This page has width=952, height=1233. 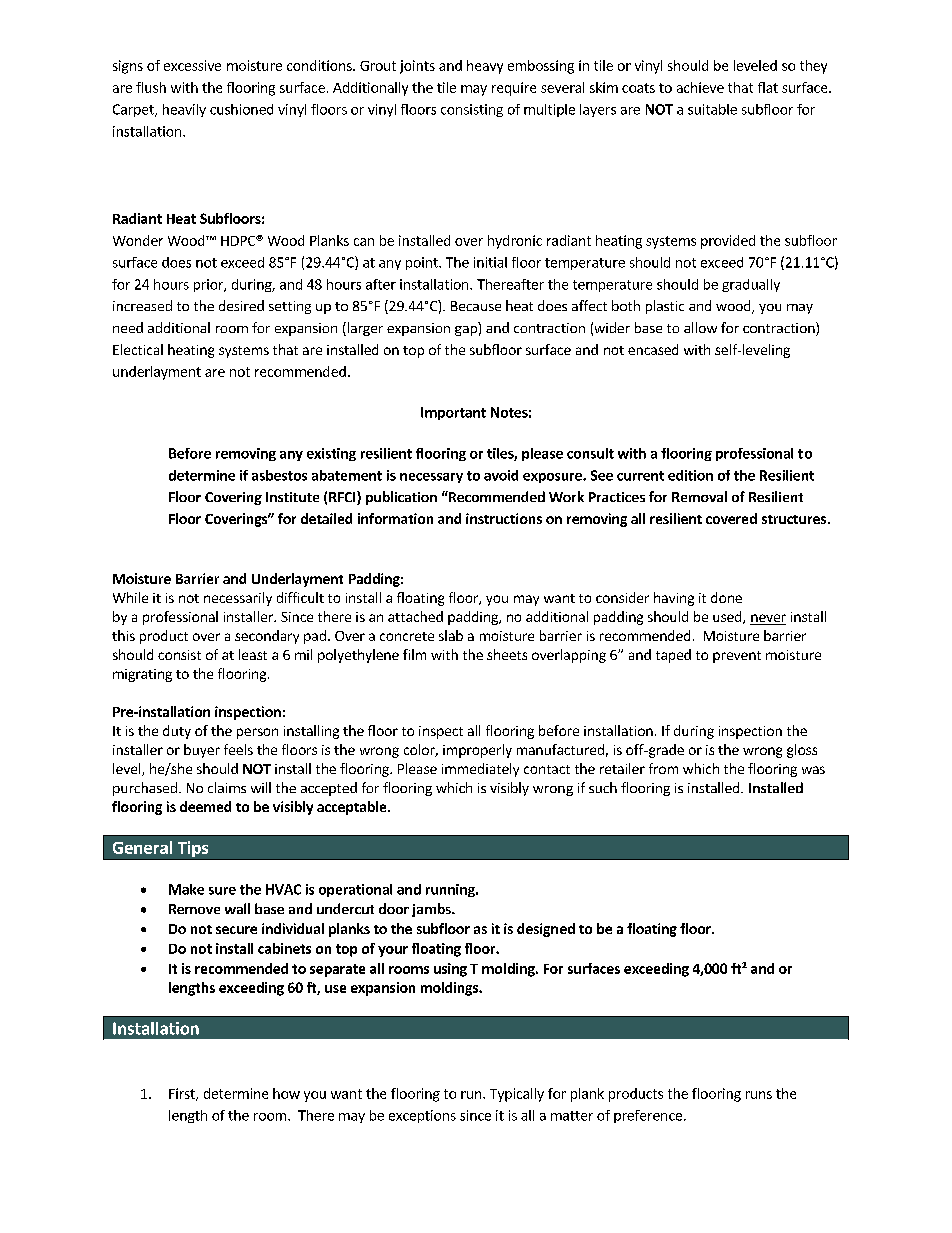 I want to click on heavily, so click(x=184, y=110).
